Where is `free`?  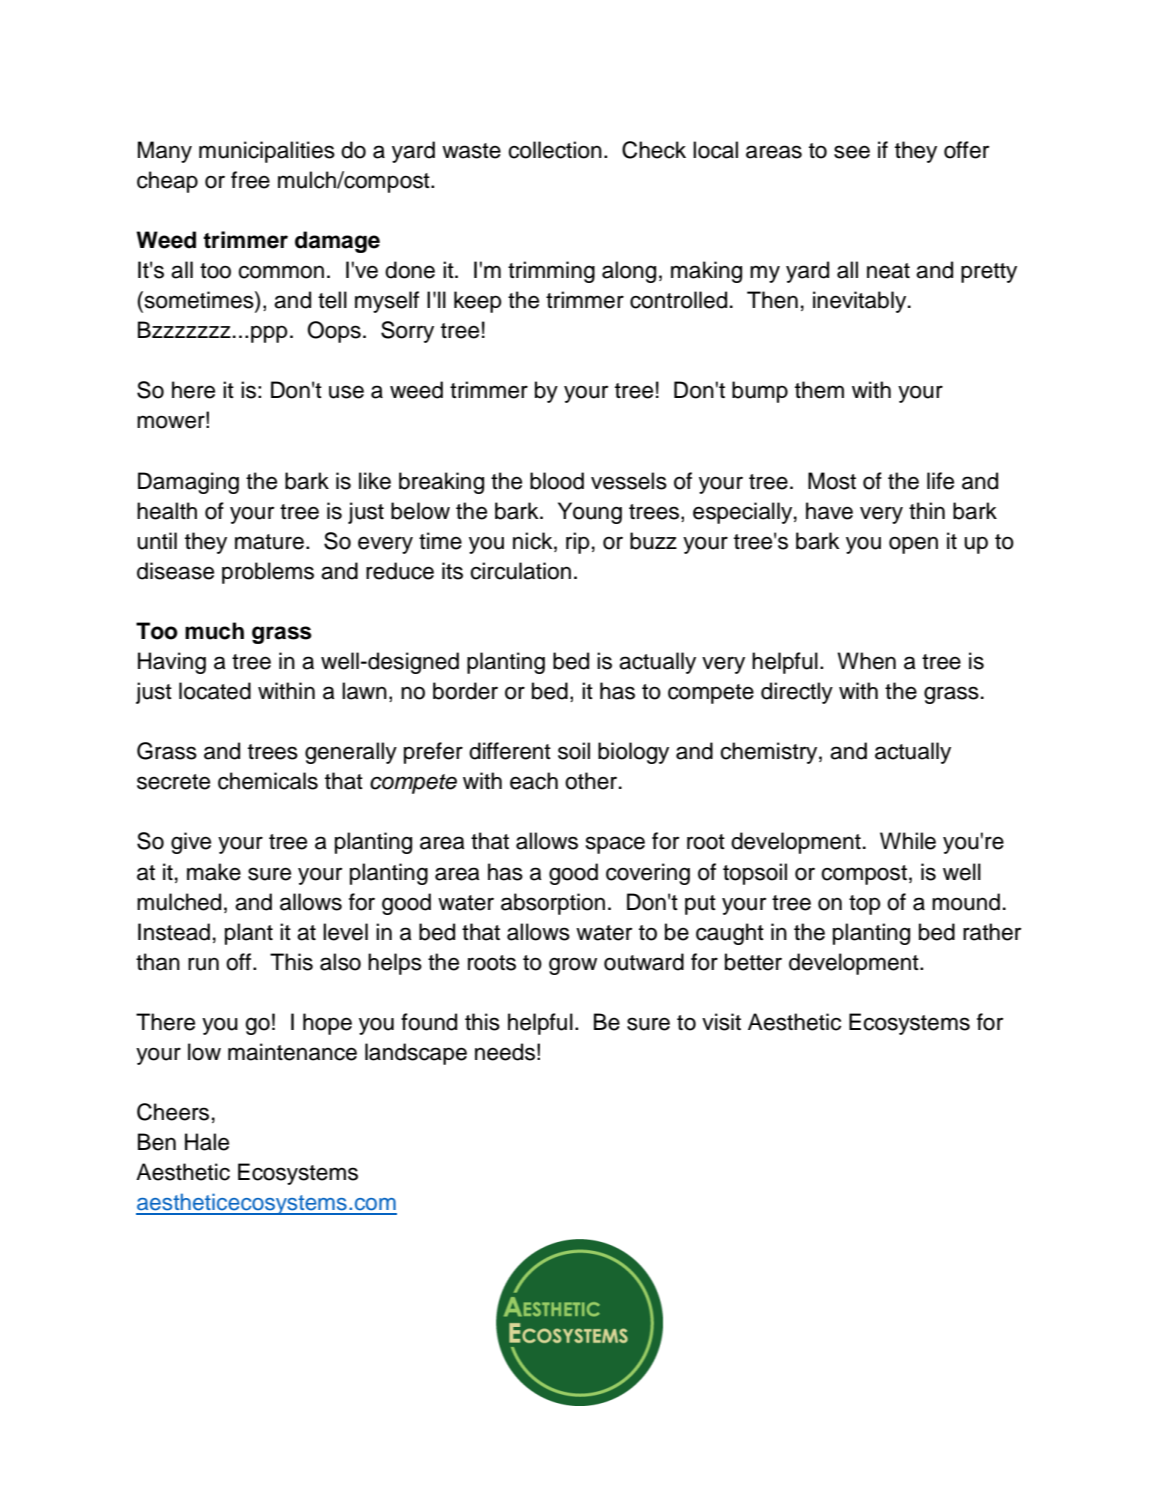
free is located at coordinates (250, 180).
